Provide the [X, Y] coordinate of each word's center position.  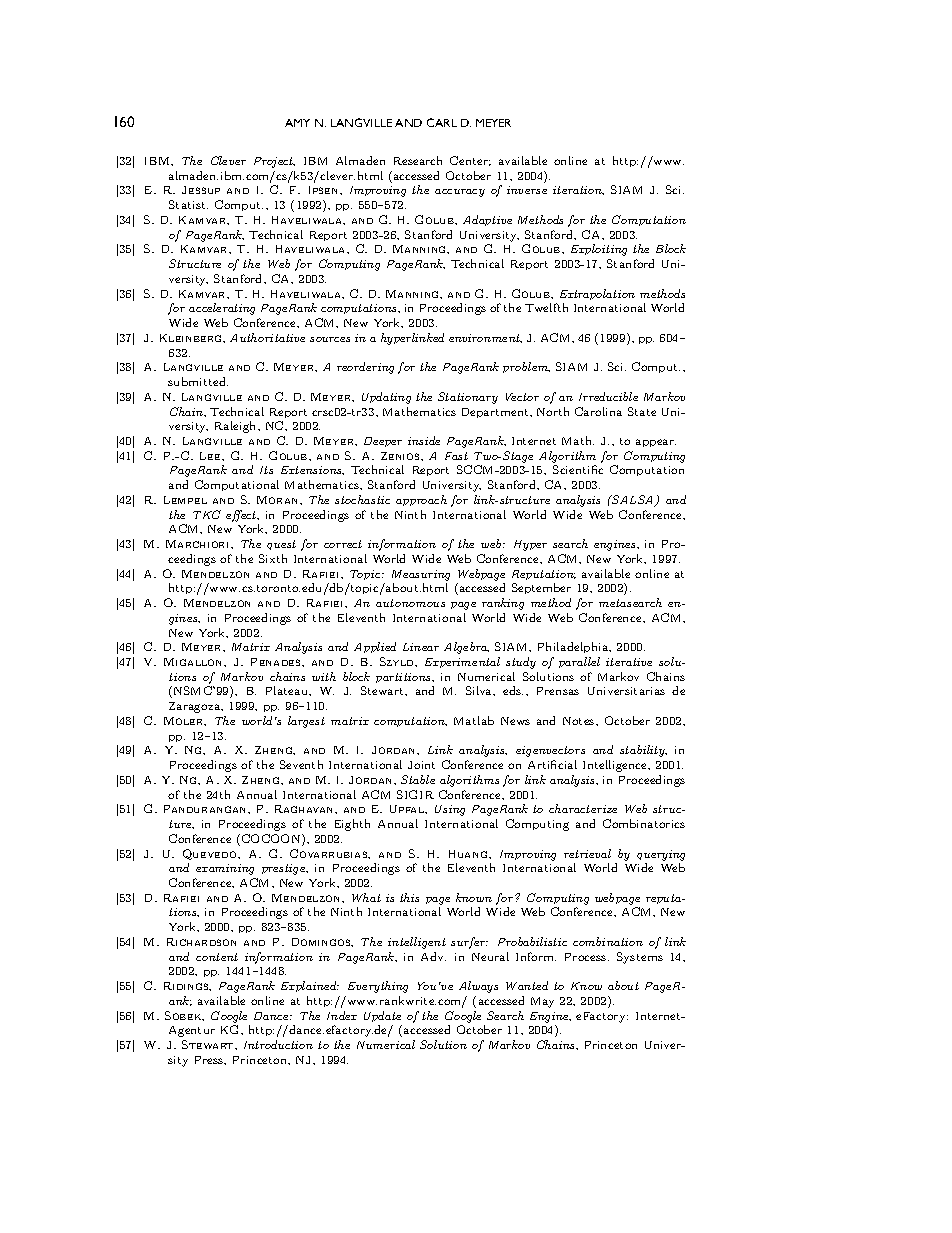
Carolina [598, 411]
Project [274, 162]
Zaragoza [196, 707]
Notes [580, 721]
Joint [421, 765]
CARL [442, 122]
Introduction [278, 1044]
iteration [578, 190]
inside [424, 440]
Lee [211, 456]
